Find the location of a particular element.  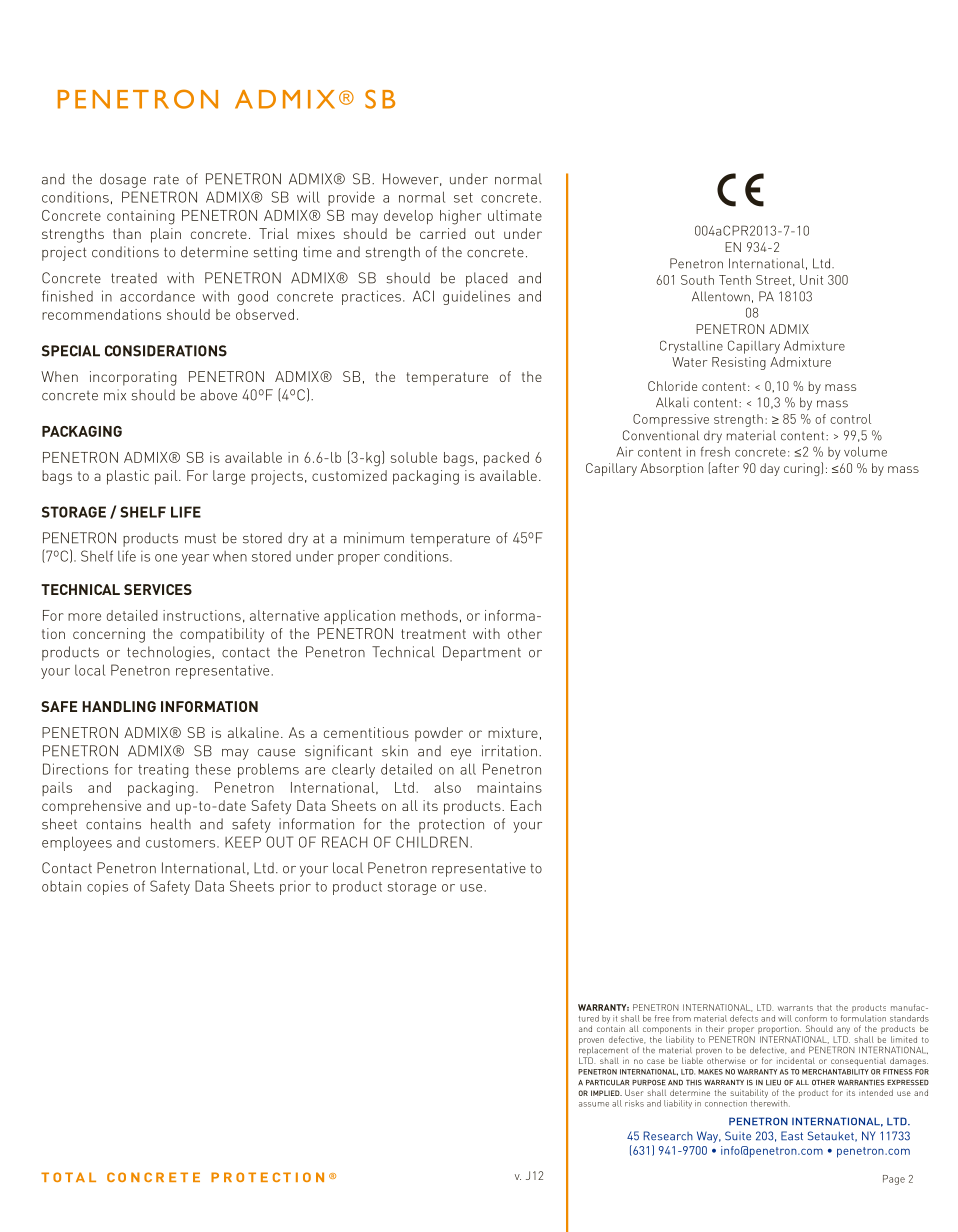

Tenth is located at coordinates (735, 280).
